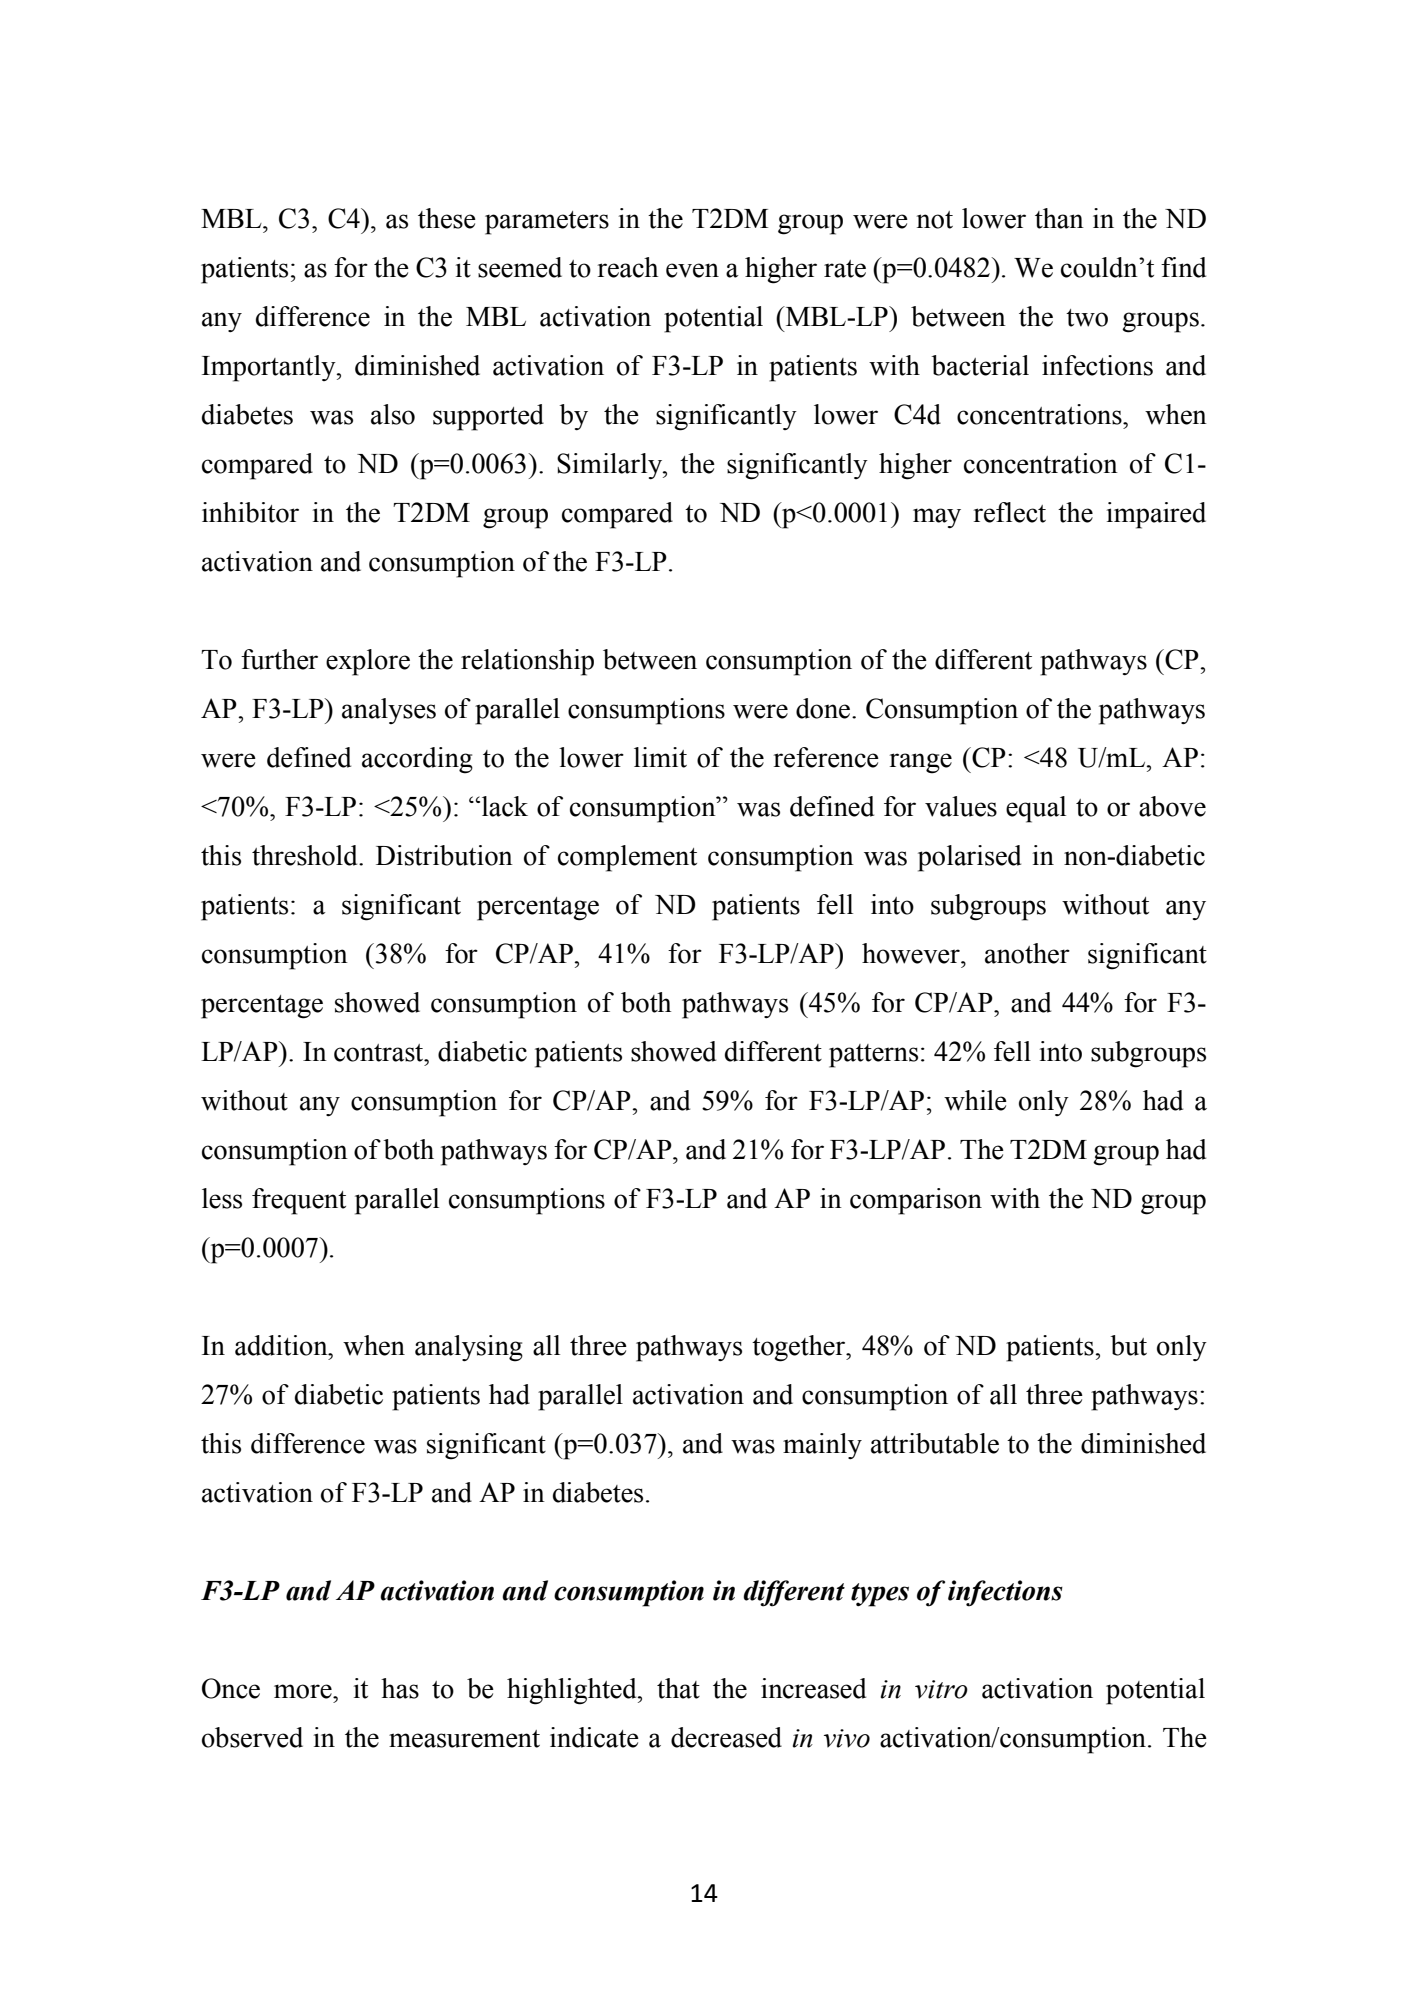 This image has height=1993, width=1408. I want to click on done, so click(824, 708).
